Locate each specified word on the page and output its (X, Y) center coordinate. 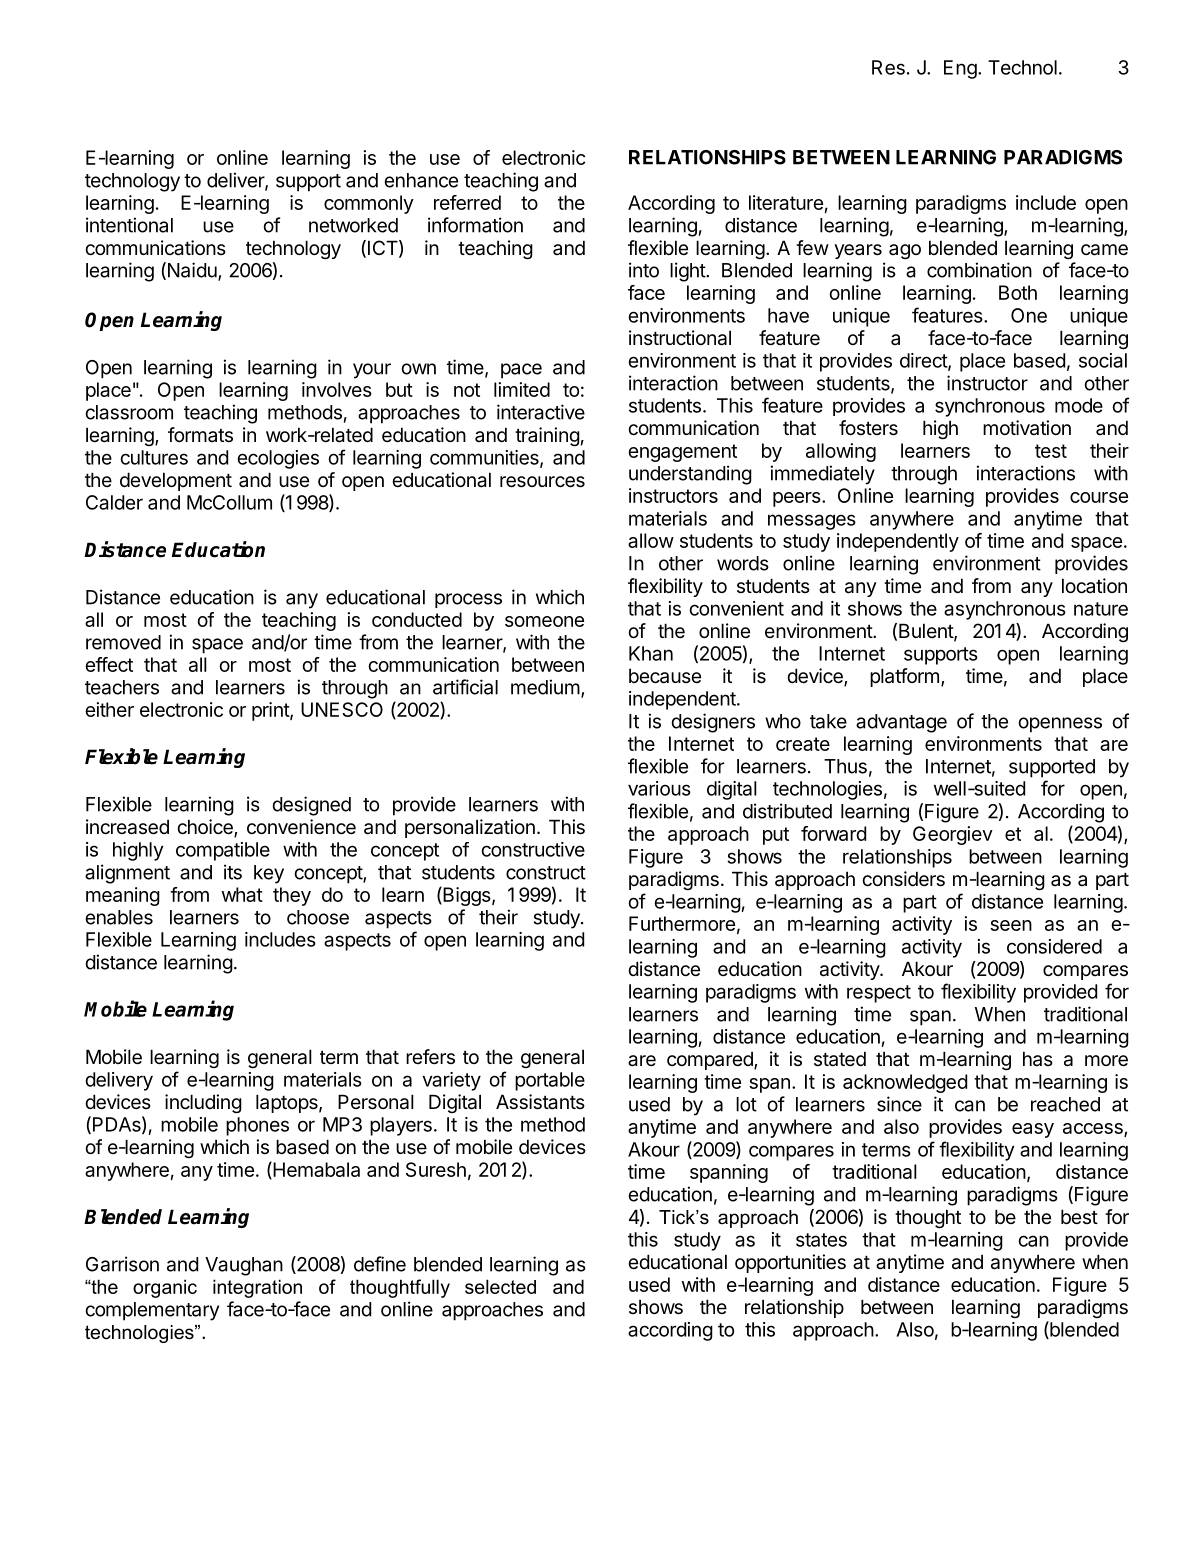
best (1079, 1216)
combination (979, 270)
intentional (129, 225)
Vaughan (244, 1266)
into (644, 270)
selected (500, 1286)
